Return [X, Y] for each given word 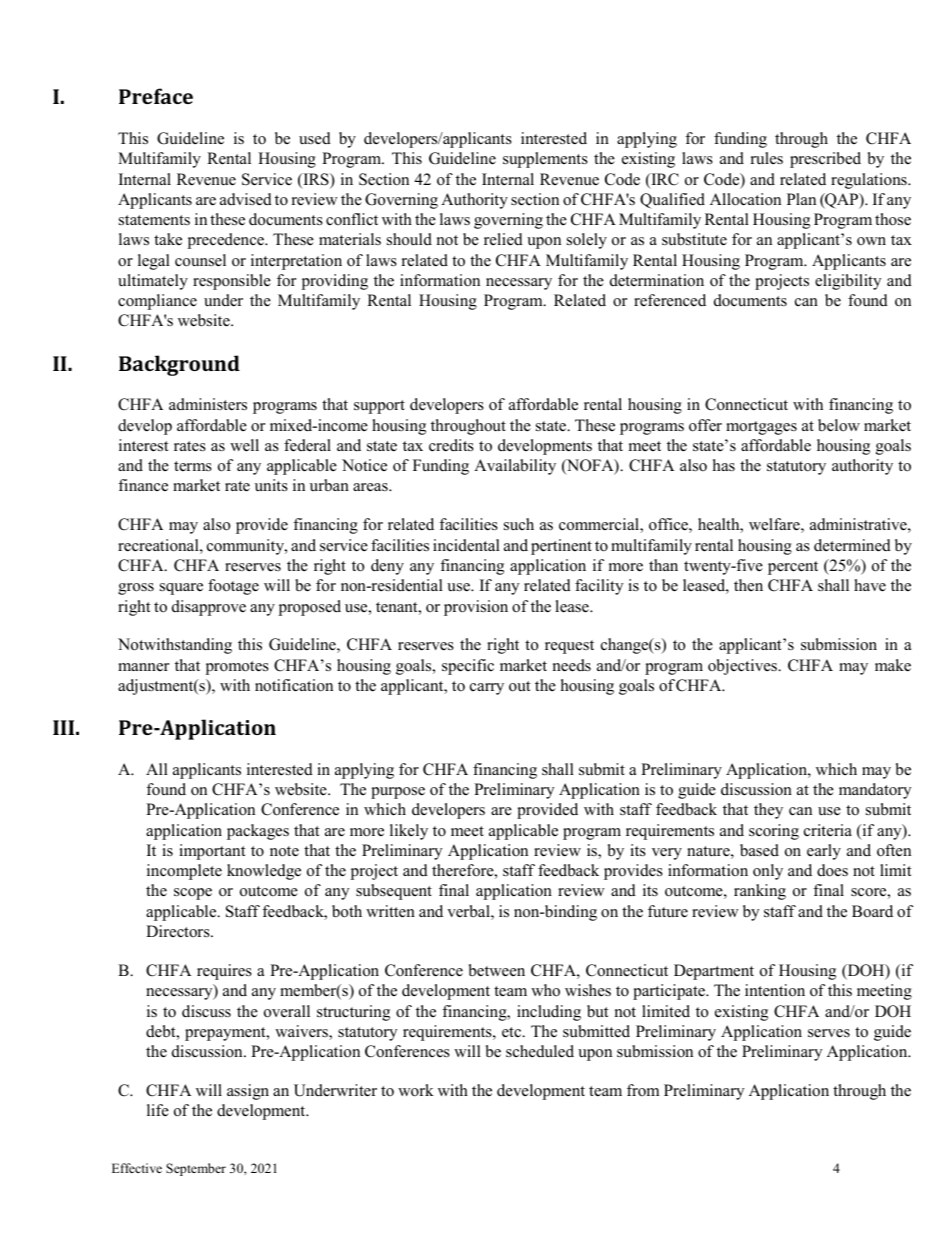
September [196, 1169]
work [416, 1090]
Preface [156, 96]
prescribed [825, 160]
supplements [545, 160]
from [643, 1090]
